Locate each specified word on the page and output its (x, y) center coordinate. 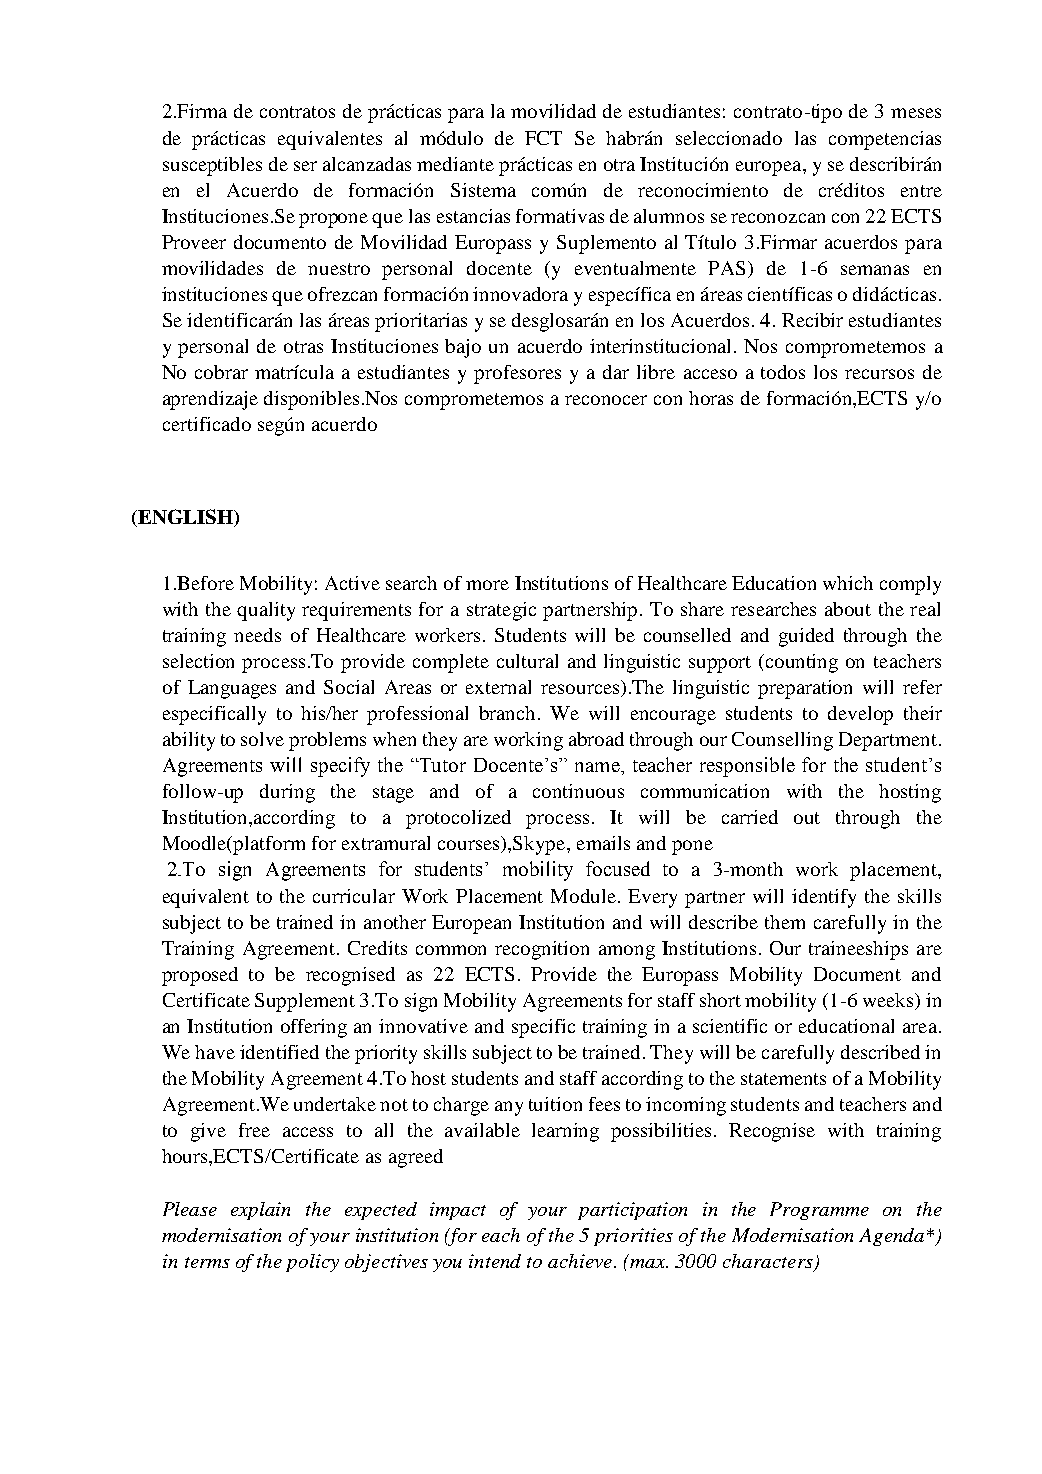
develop (860, 715)
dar (616, 372)
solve (262, 739)
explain (260, 1211)
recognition (542, 950)
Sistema (483, 190)
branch (509, 713)
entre (921, 191)
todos (783, 372)
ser (305, 166)
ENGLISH (185, 518)
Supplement (305, 1002)
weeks (889, 1001)
